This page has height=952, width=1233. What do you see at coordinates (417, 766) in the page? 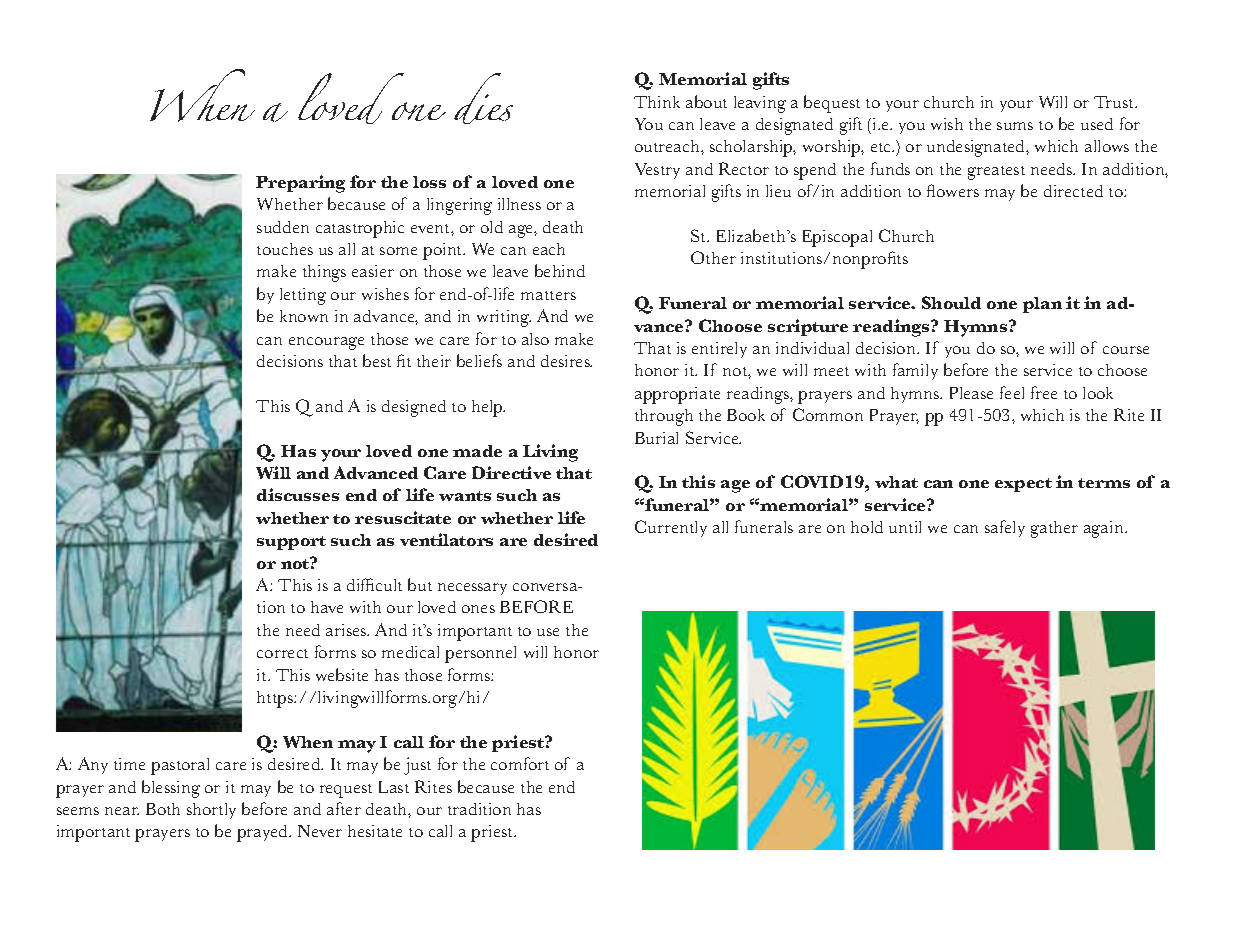
I see `just` at bounding box center [417, 766].
